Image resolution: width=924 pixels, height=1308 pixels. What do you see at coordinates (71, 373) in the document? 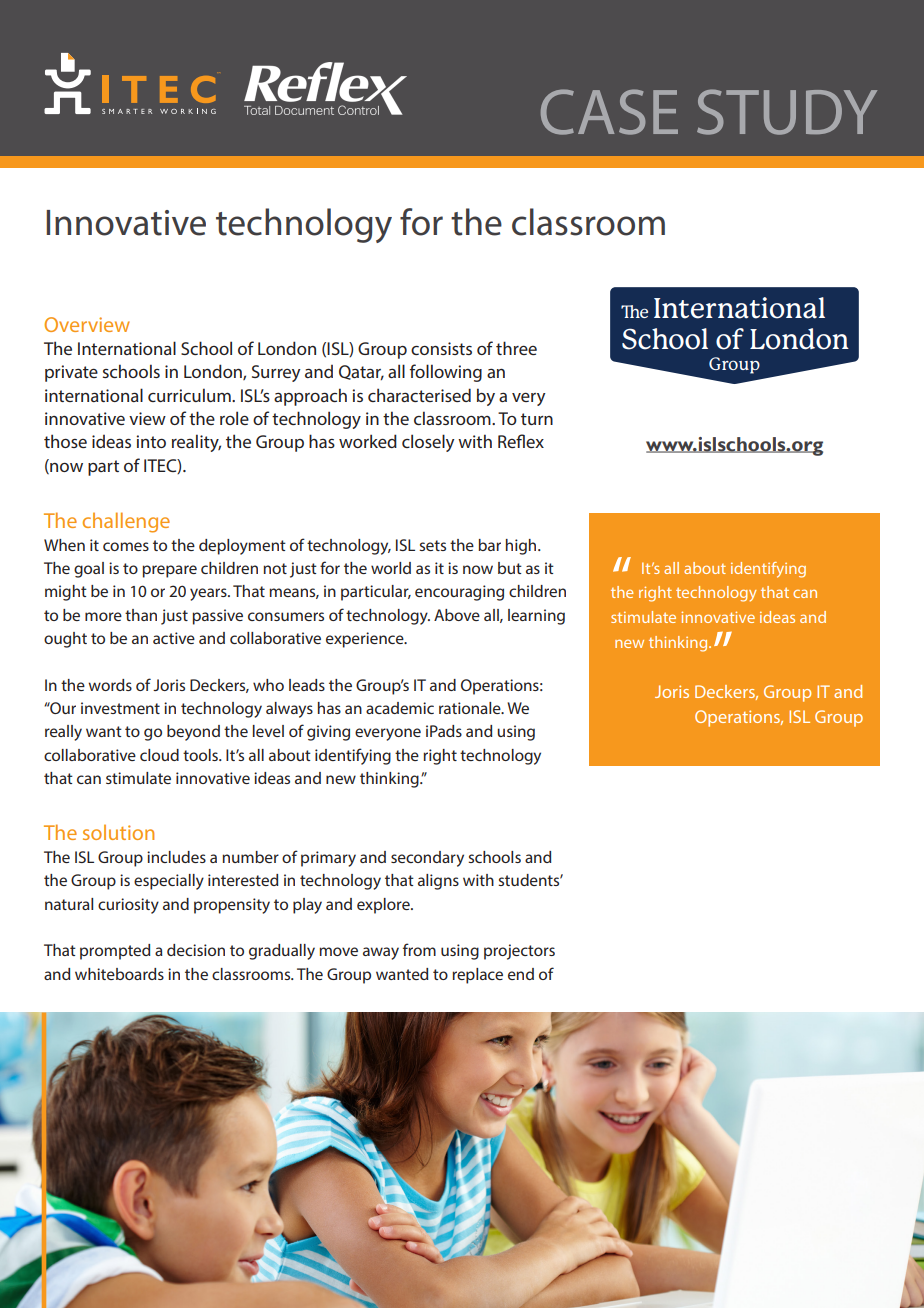
I see `private` at bounding box center [71, 373].
